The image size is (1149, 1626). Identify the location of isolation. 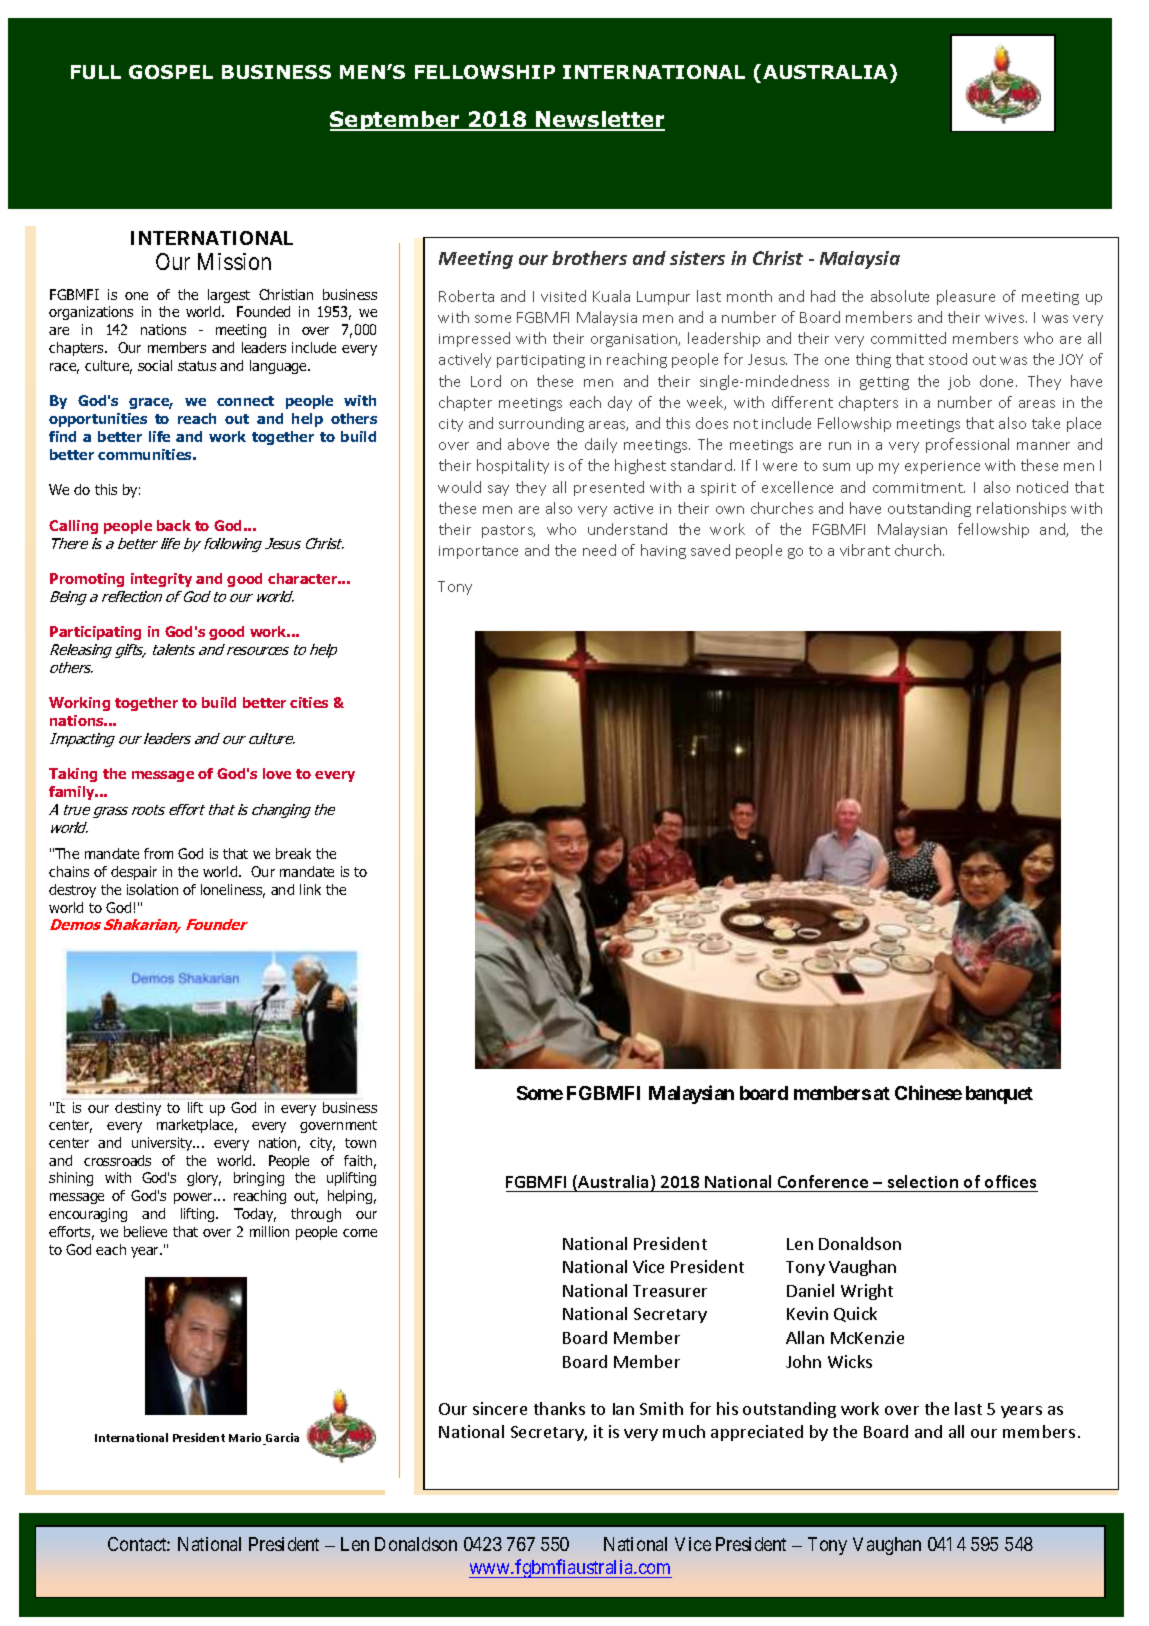
(152, 889).
